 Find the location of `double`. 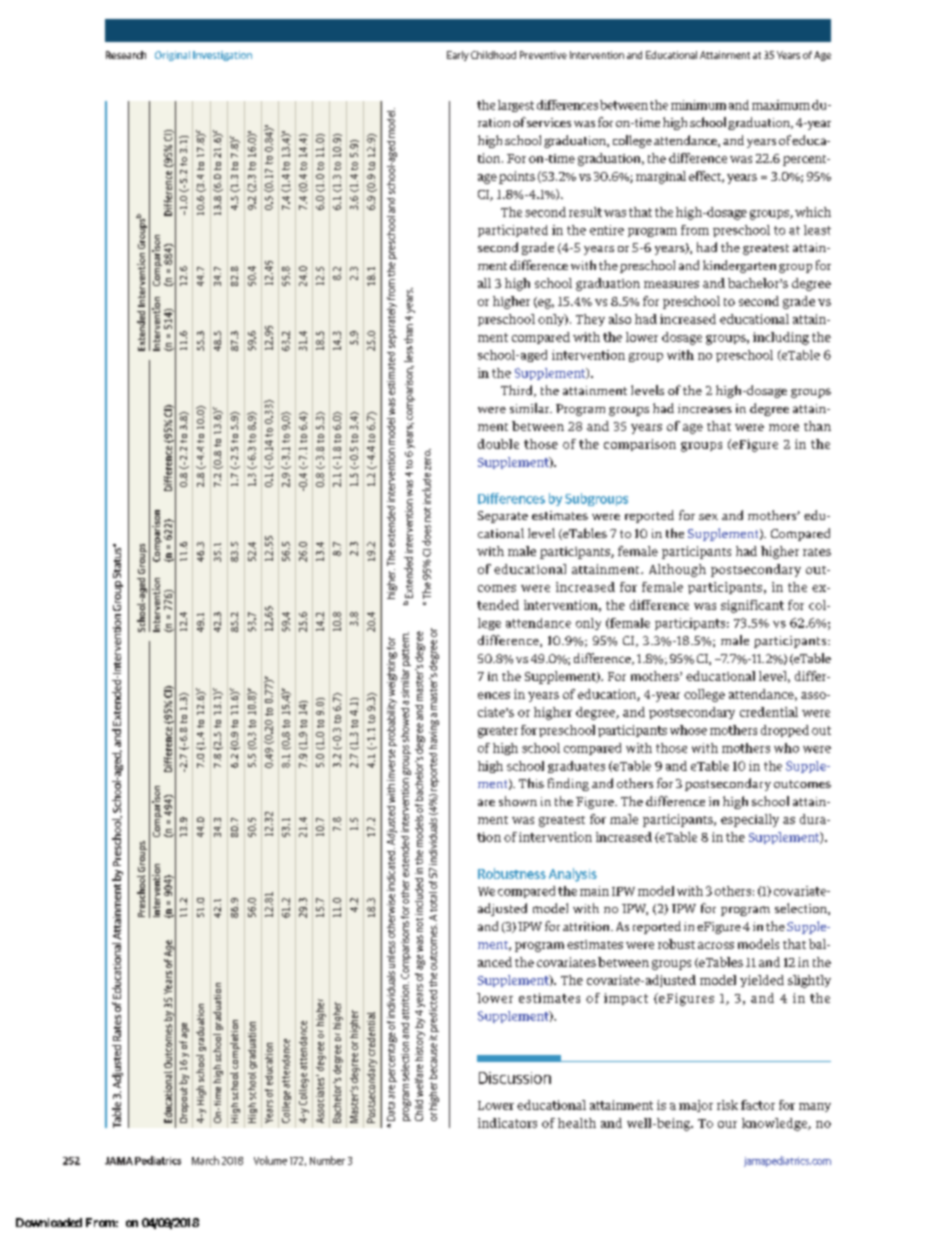

double is located at coordinates (498, 444).
